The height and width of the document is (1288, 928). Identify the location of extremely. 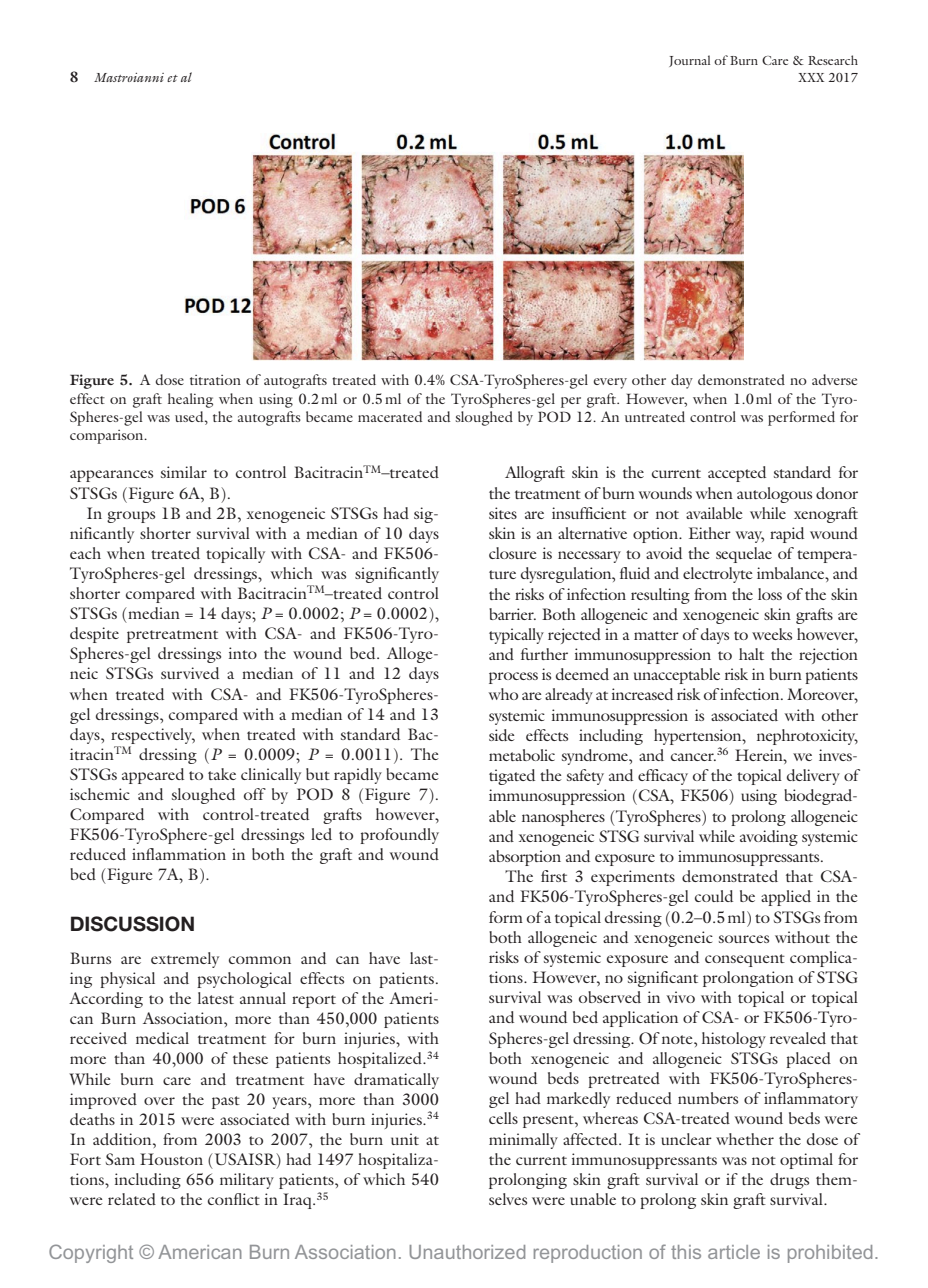
(185, 960).
